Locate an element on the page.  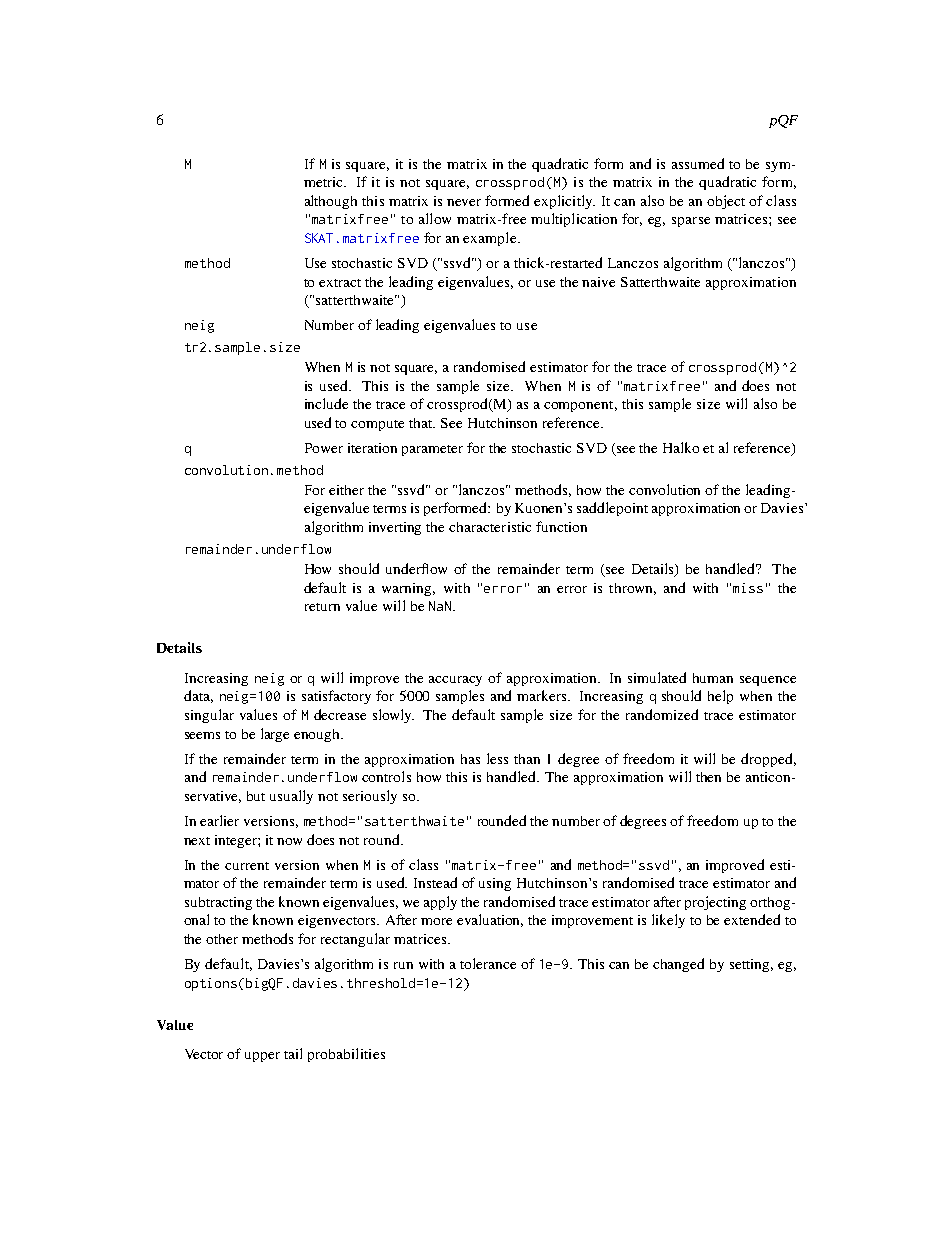
then is located at coordinates (708, 777).
